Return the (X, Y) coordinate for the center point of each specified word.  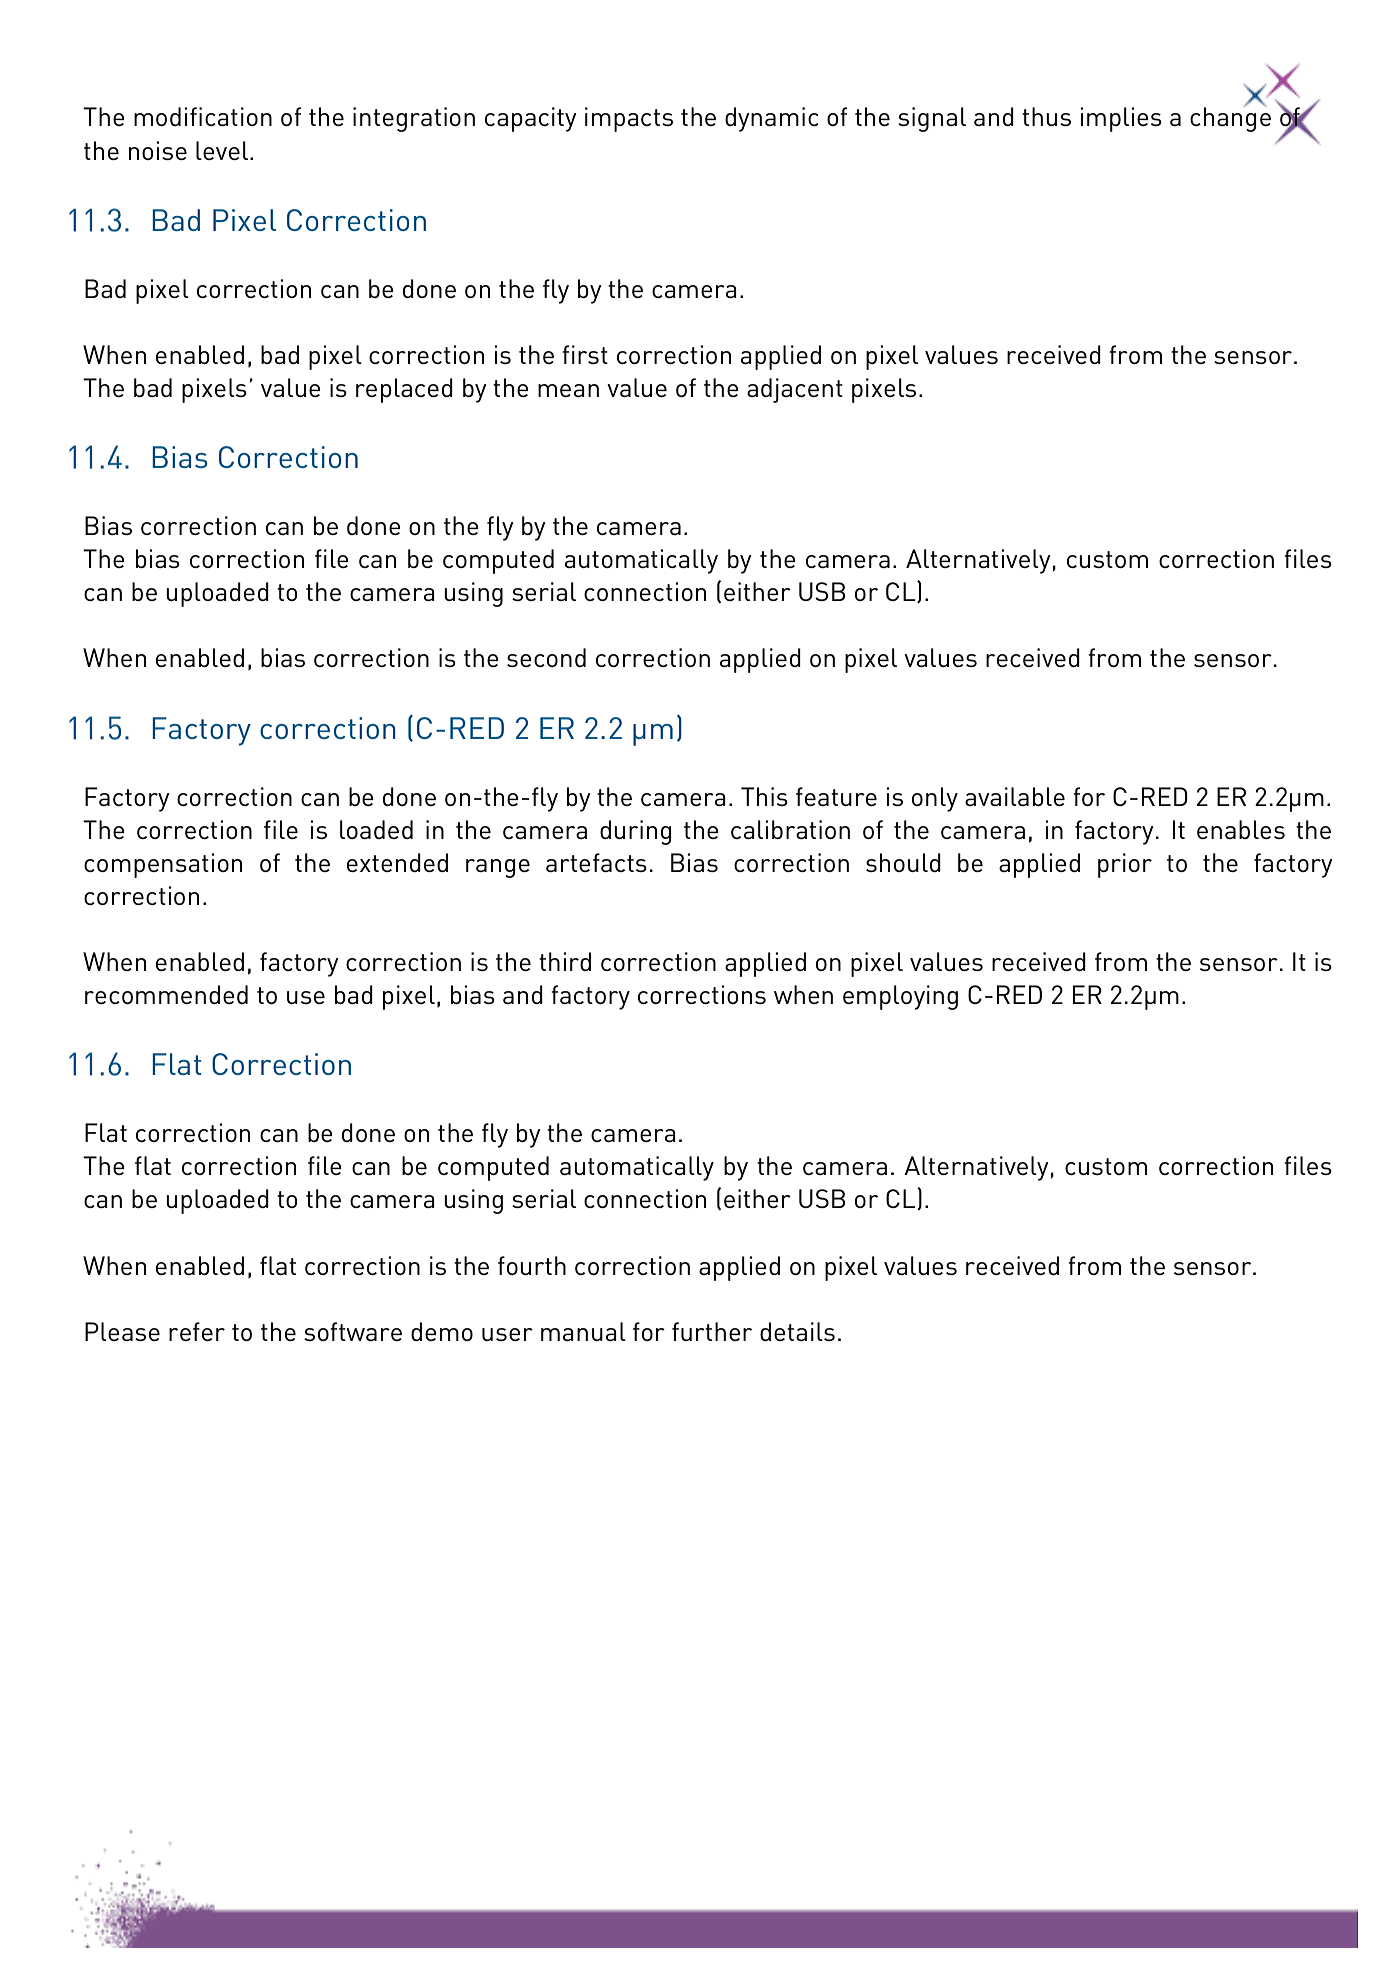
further (712, 1331)
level (223, 150)
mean (568, 390)
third (565, 961)
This (764, 796)
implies (1121, 119)
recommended (166, 994)
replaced (404, 390)
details (797, 1331)
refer (197, 1331)
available (1015, 796)
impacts (629, 119)
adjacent (795, 390)
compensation (163, 865)
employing (900, 997)
